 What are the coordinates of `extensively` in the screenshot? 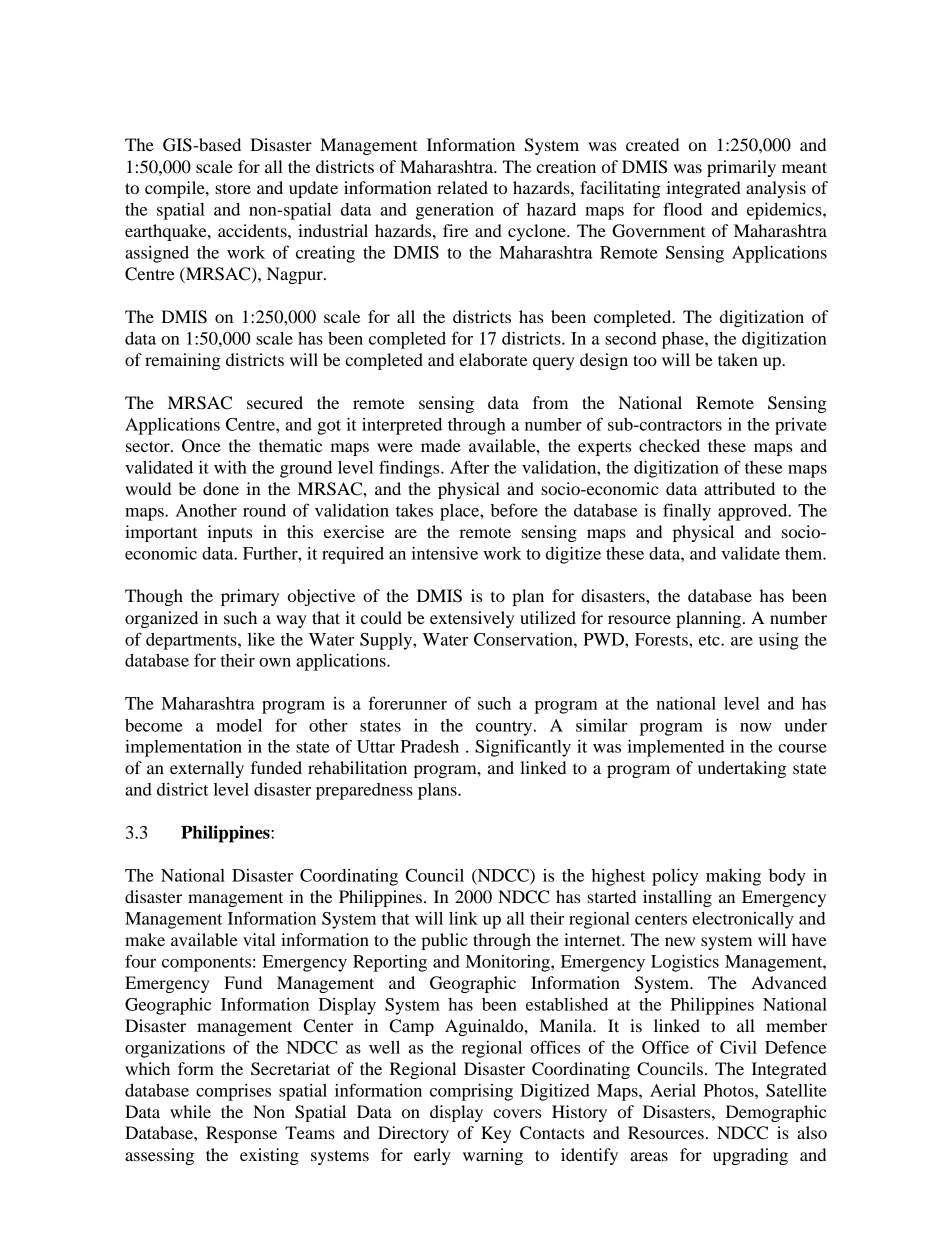 It's located at (472, 619).
